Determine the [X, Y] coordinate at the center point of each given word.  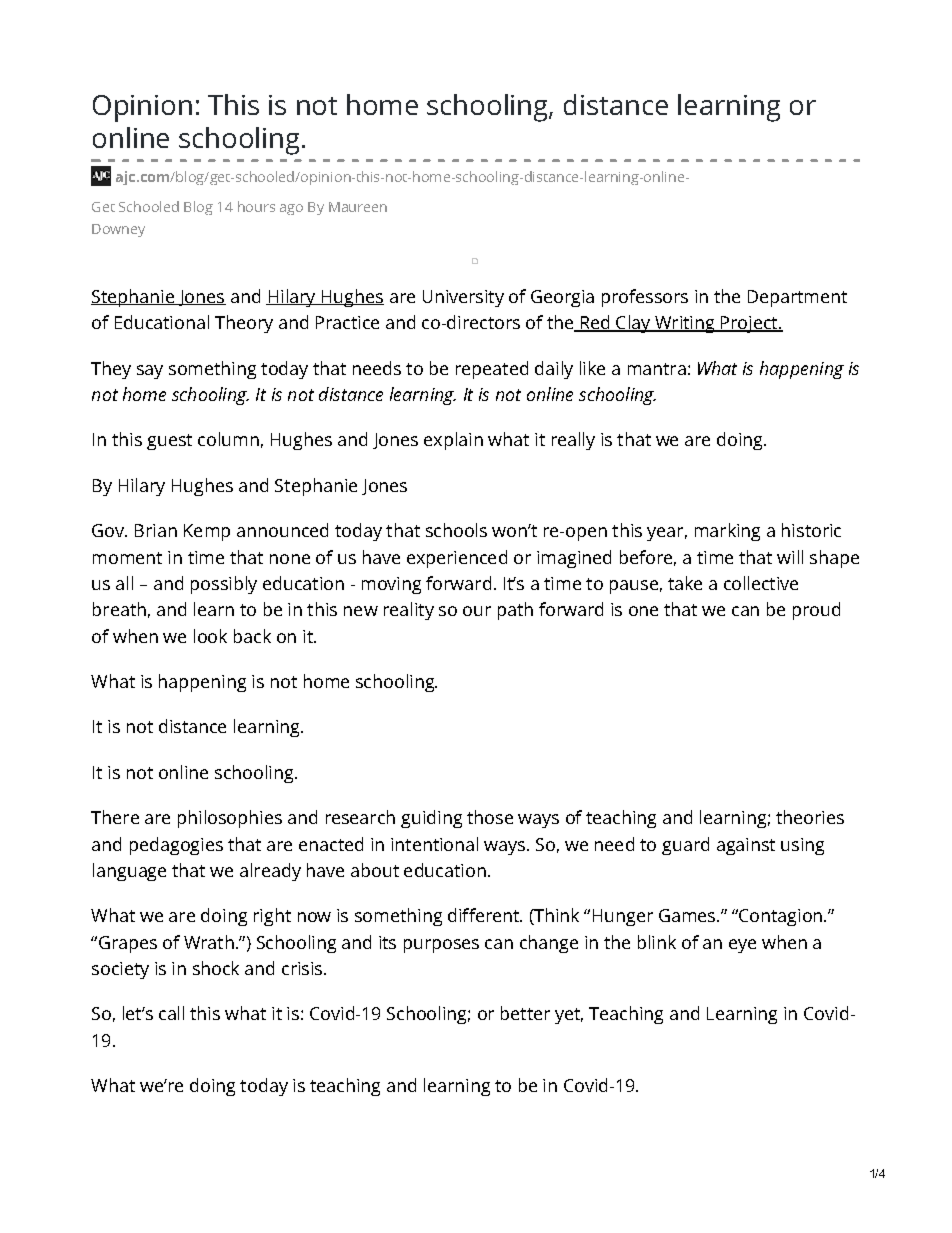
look [210, 636]
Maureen [358, 207]
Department [797, 298]
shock [216, 968]
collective [761, 583]
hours [256, 206]
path [515, 611]
